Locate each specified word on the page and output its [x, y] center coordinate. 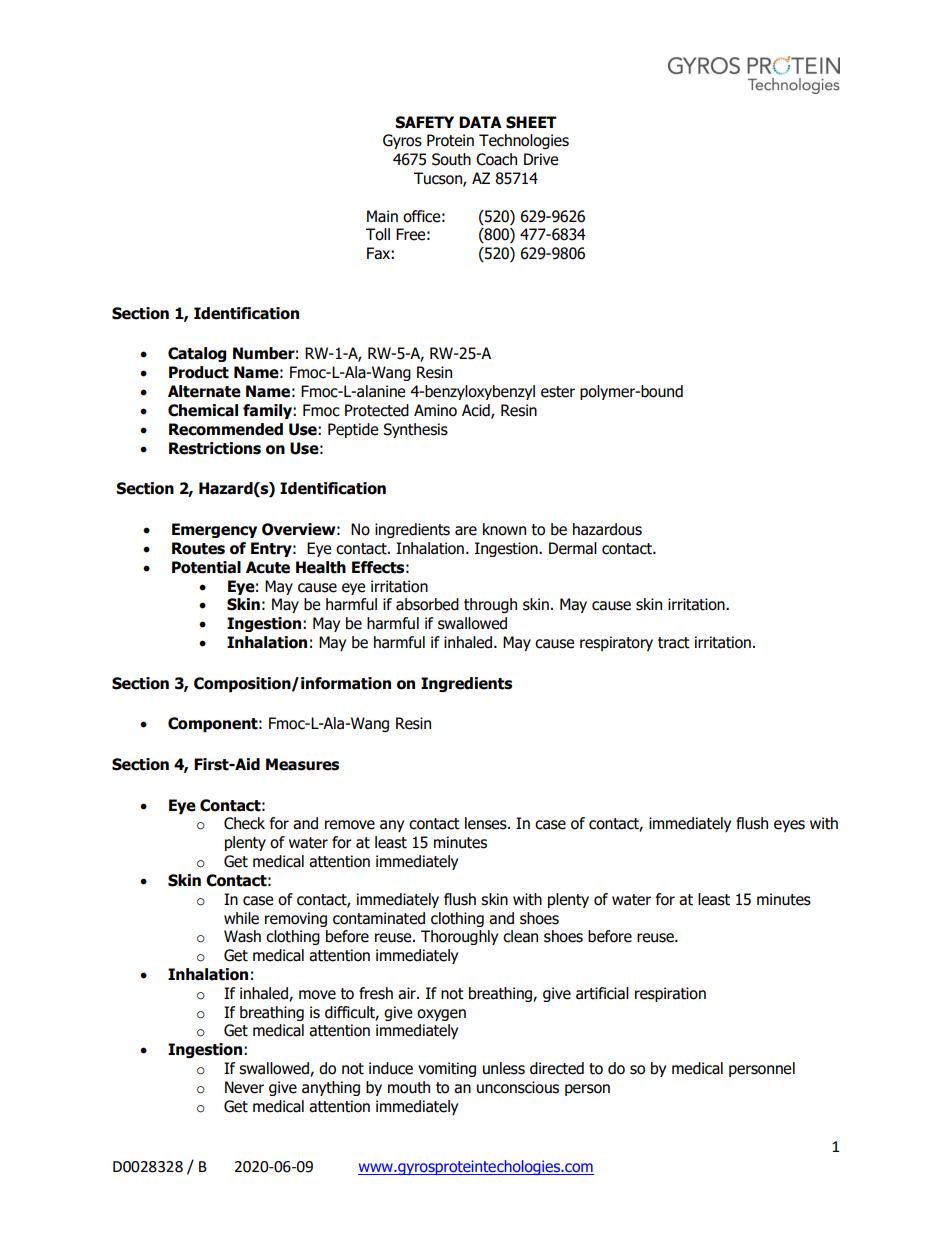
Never [244, 1087]
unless [504, 1068]
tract [674, 643]
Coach [496, 159]
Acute [268, 567]
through [490, 605]
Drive [541, 159]
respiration [670, 994]
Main [382, 216]
